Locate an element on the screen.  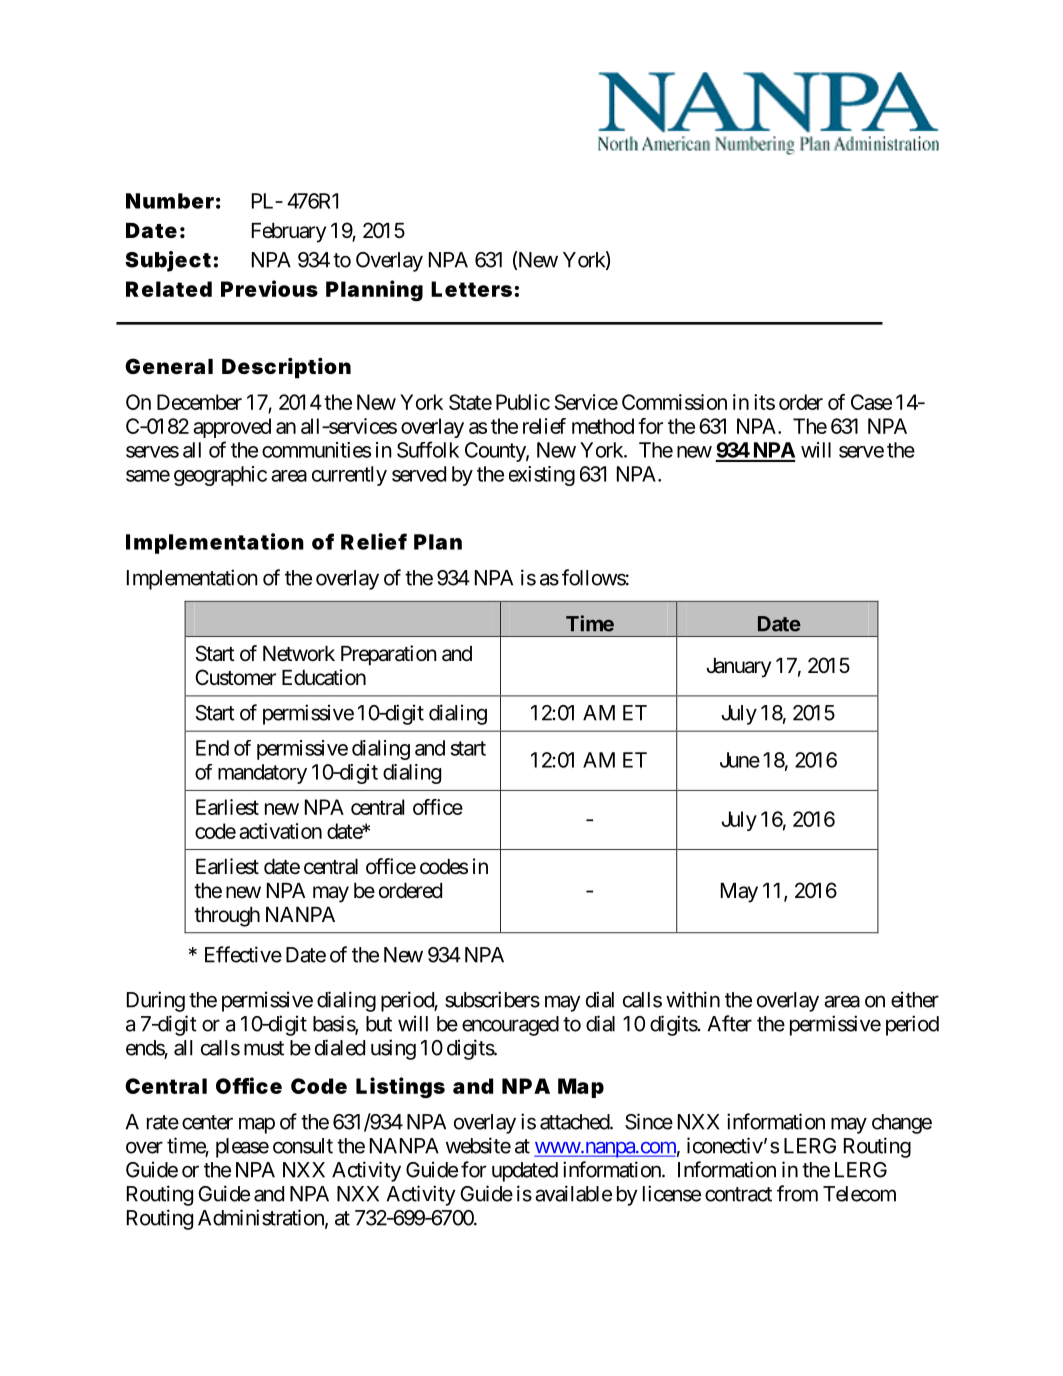
please is located at coordinates (242, 1148).
